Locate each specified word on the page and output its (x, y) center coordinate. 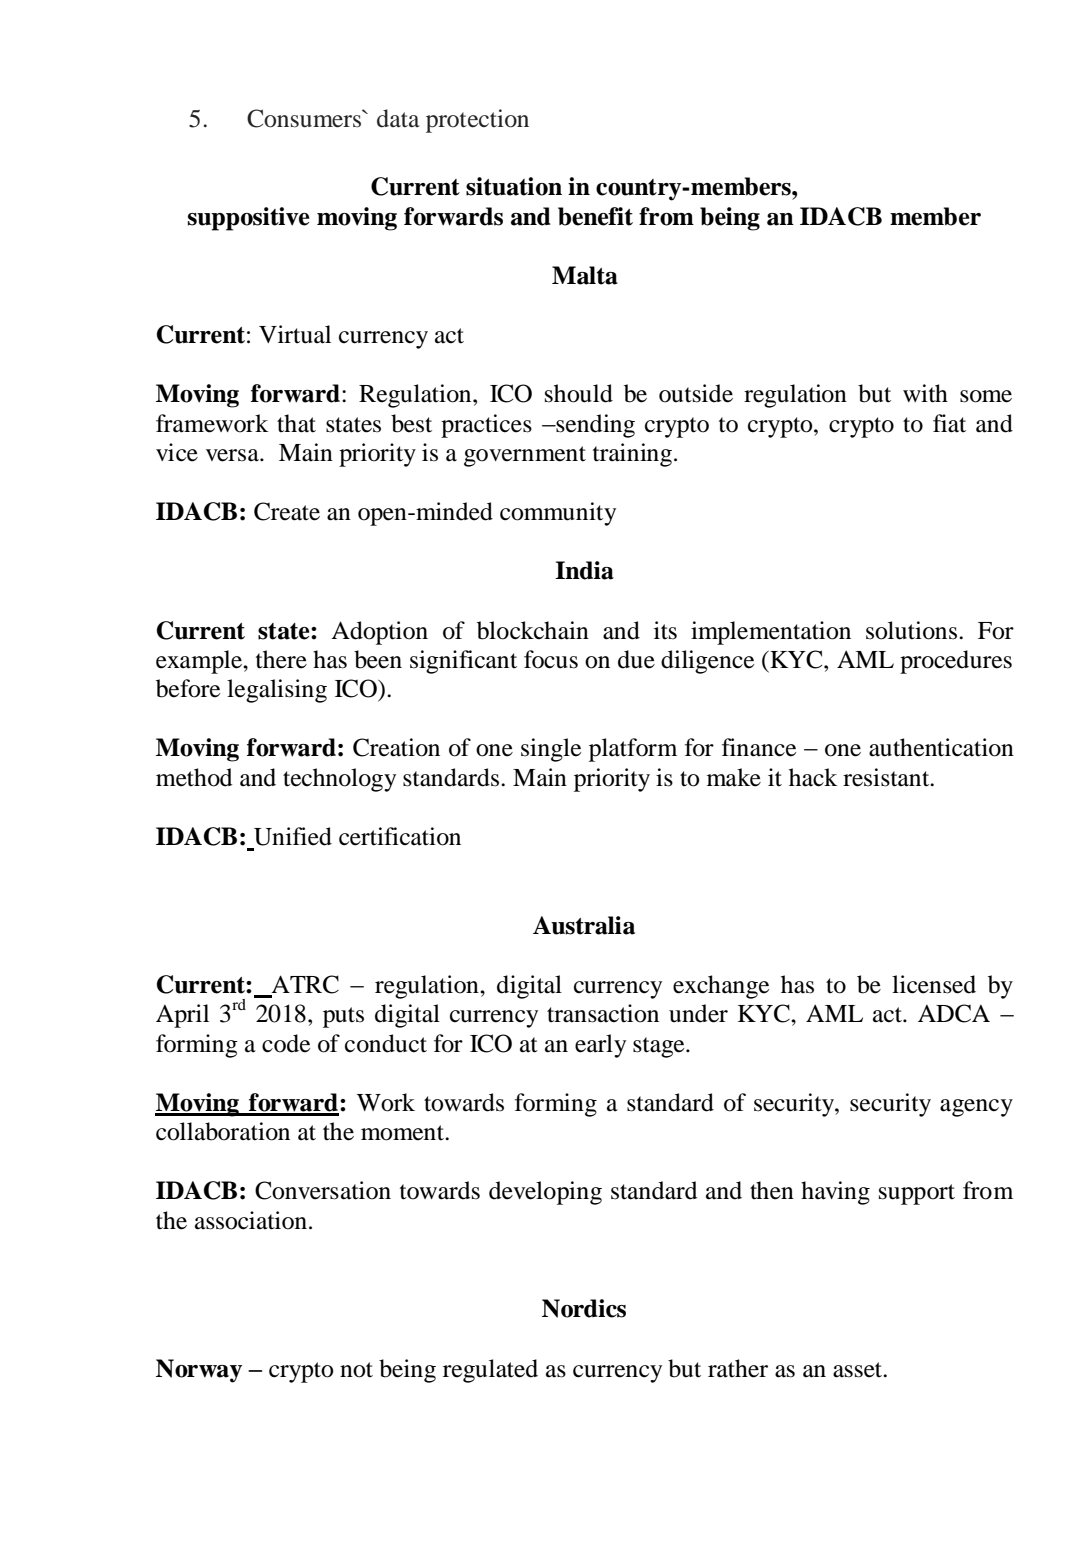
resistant (887, 777)
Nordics (584, 1308)
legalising (277, 691)
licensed (934, 984)
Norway (199, 1371)
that (296, 423)
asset (859, 1370)
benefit (595, 216)
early (600, 1046)
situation (514, 186)
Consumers (305, 118)
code (286, 1043)
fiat (949, 423)
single (551, 750)
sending (594, 426)
